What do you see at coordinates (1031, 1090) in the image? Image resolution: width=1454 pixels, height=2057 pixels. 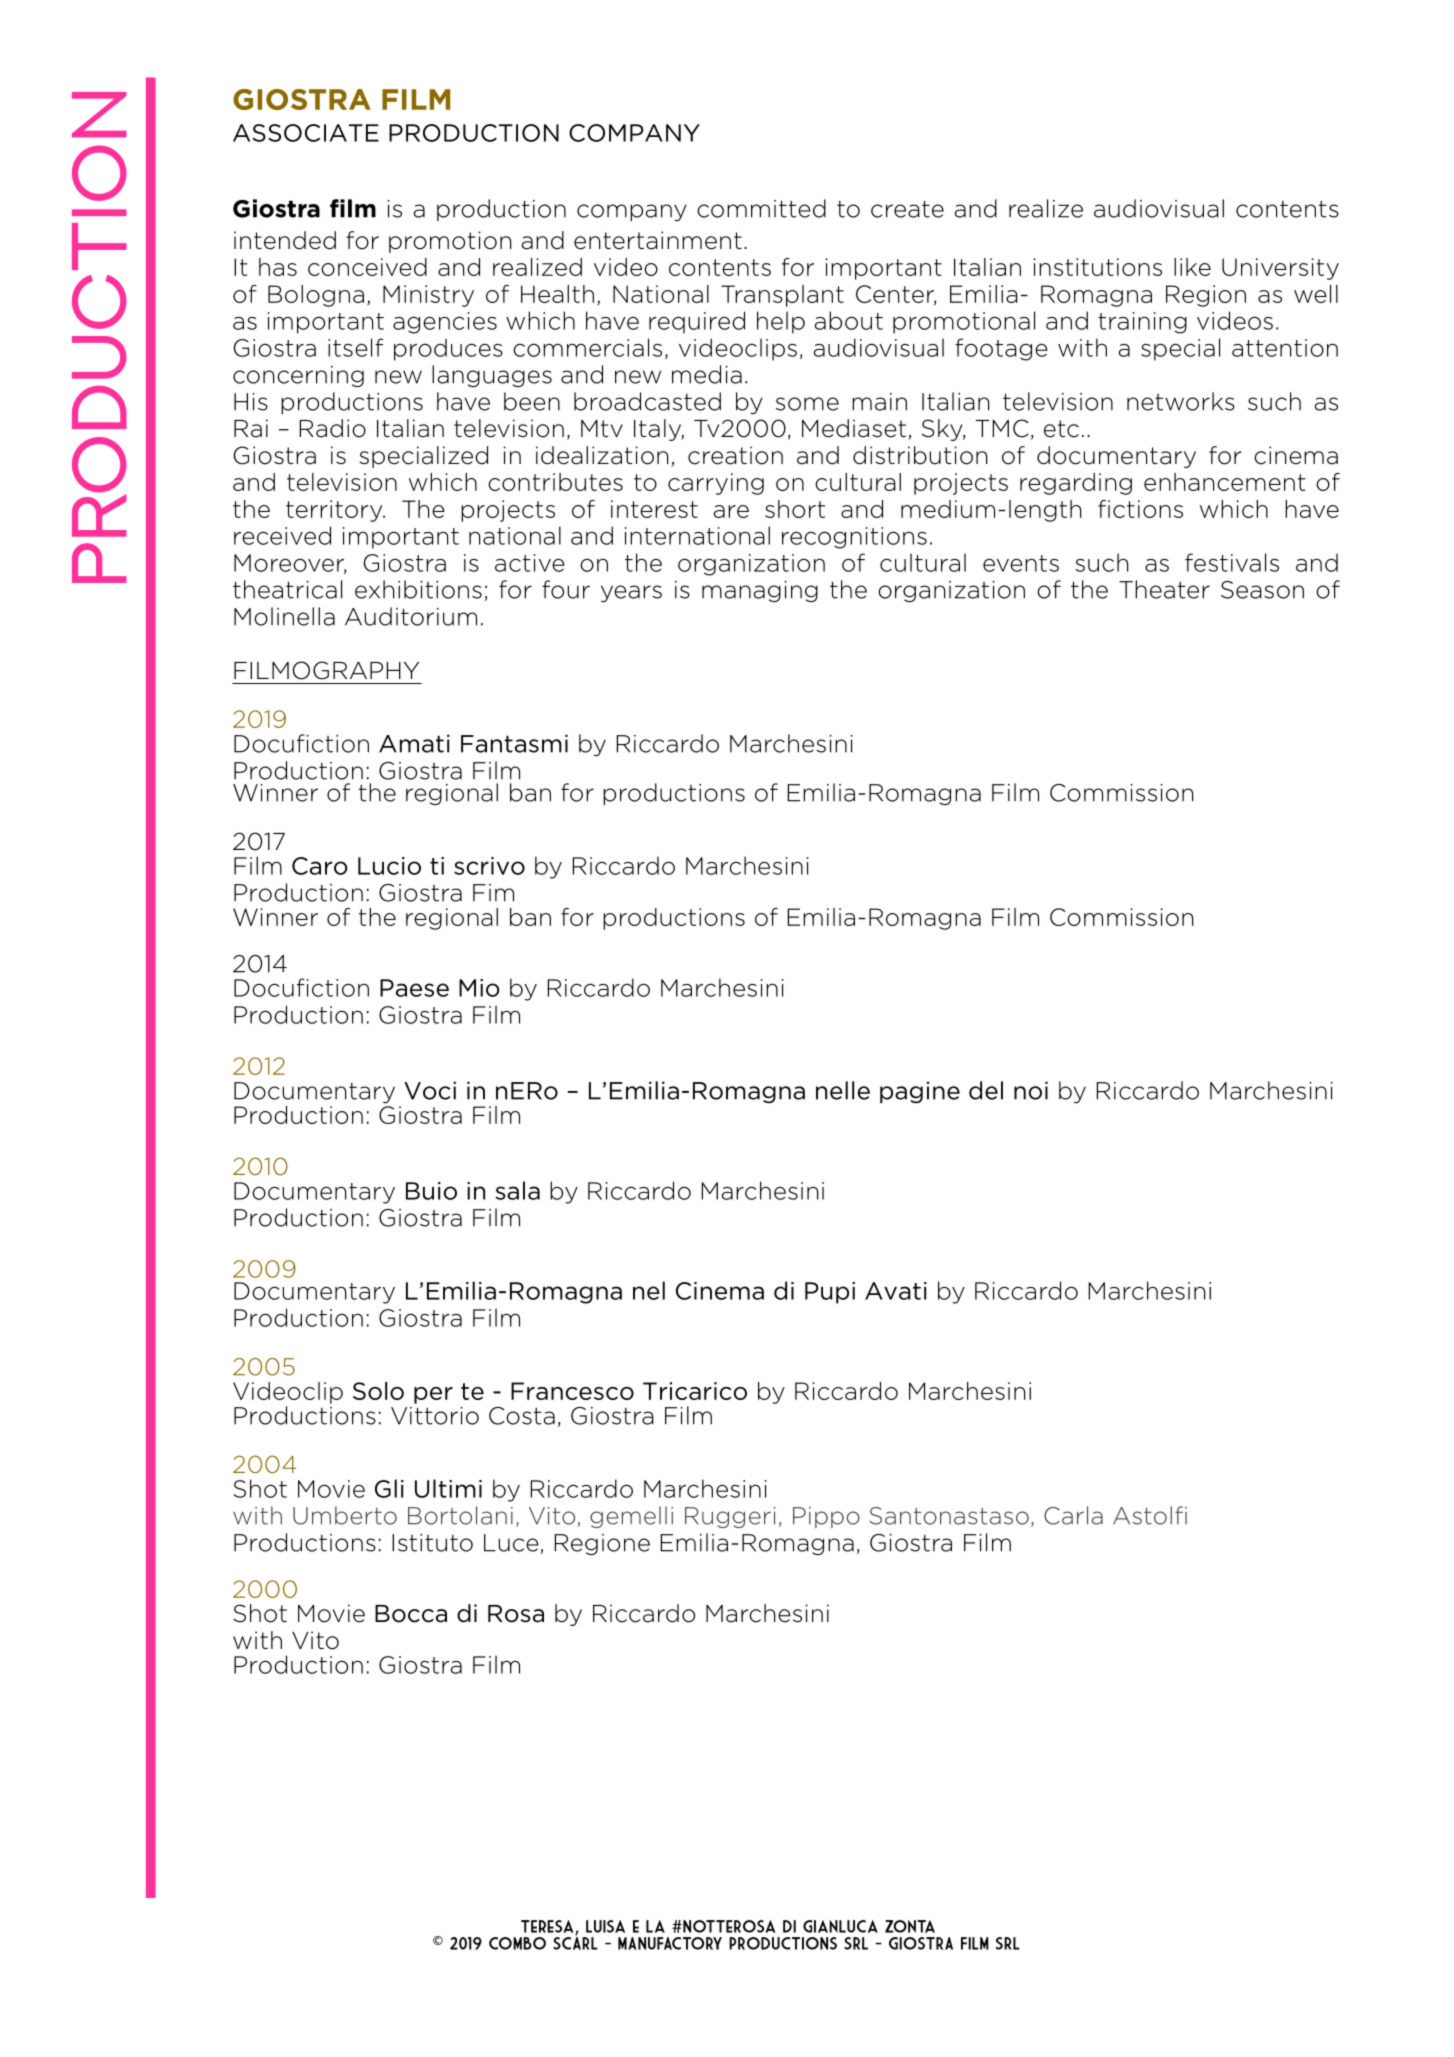 I see `noi` at bounding box center [1031, 1090].
